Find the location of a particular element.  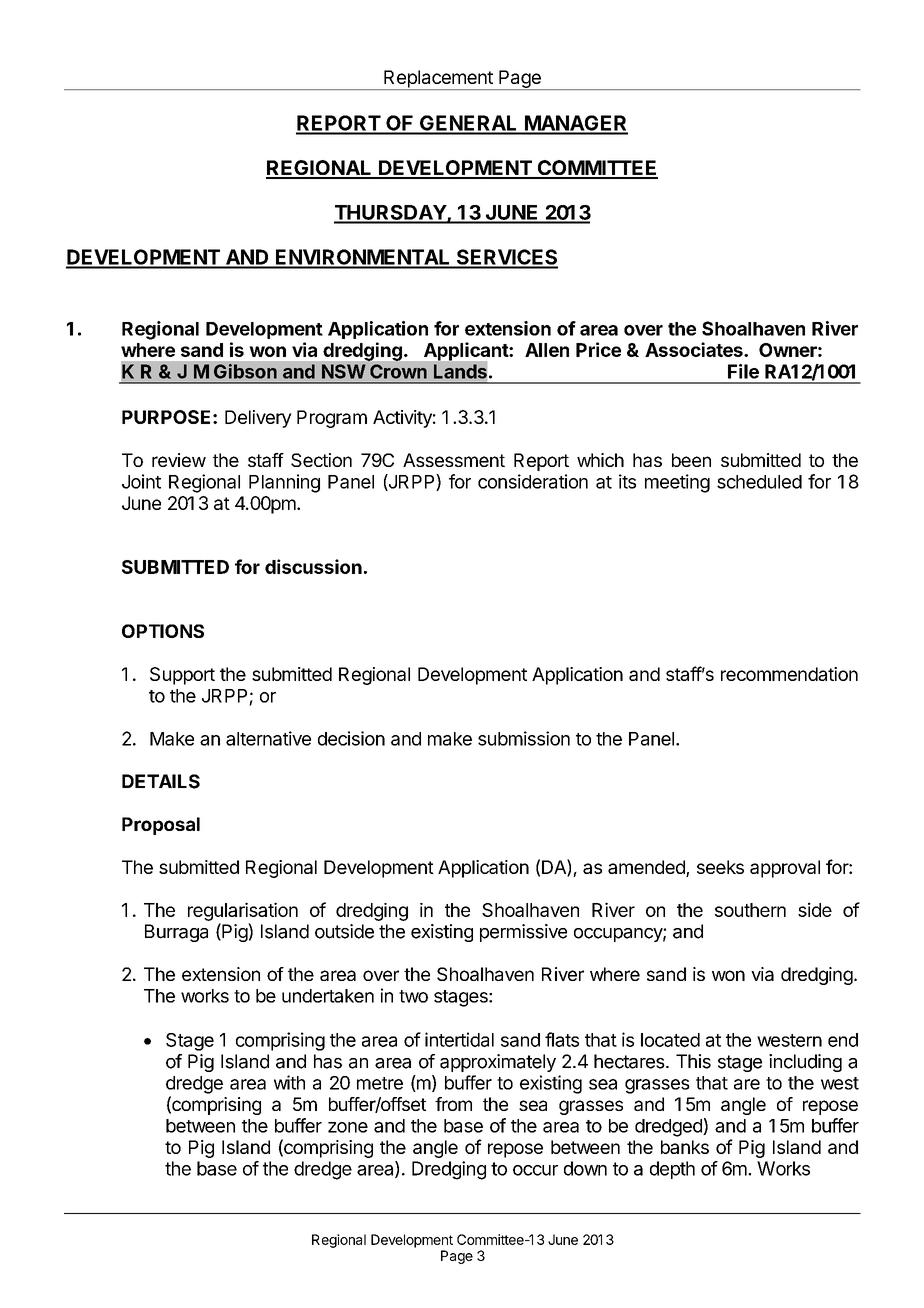

submission is located at coordinates (524, 738).
